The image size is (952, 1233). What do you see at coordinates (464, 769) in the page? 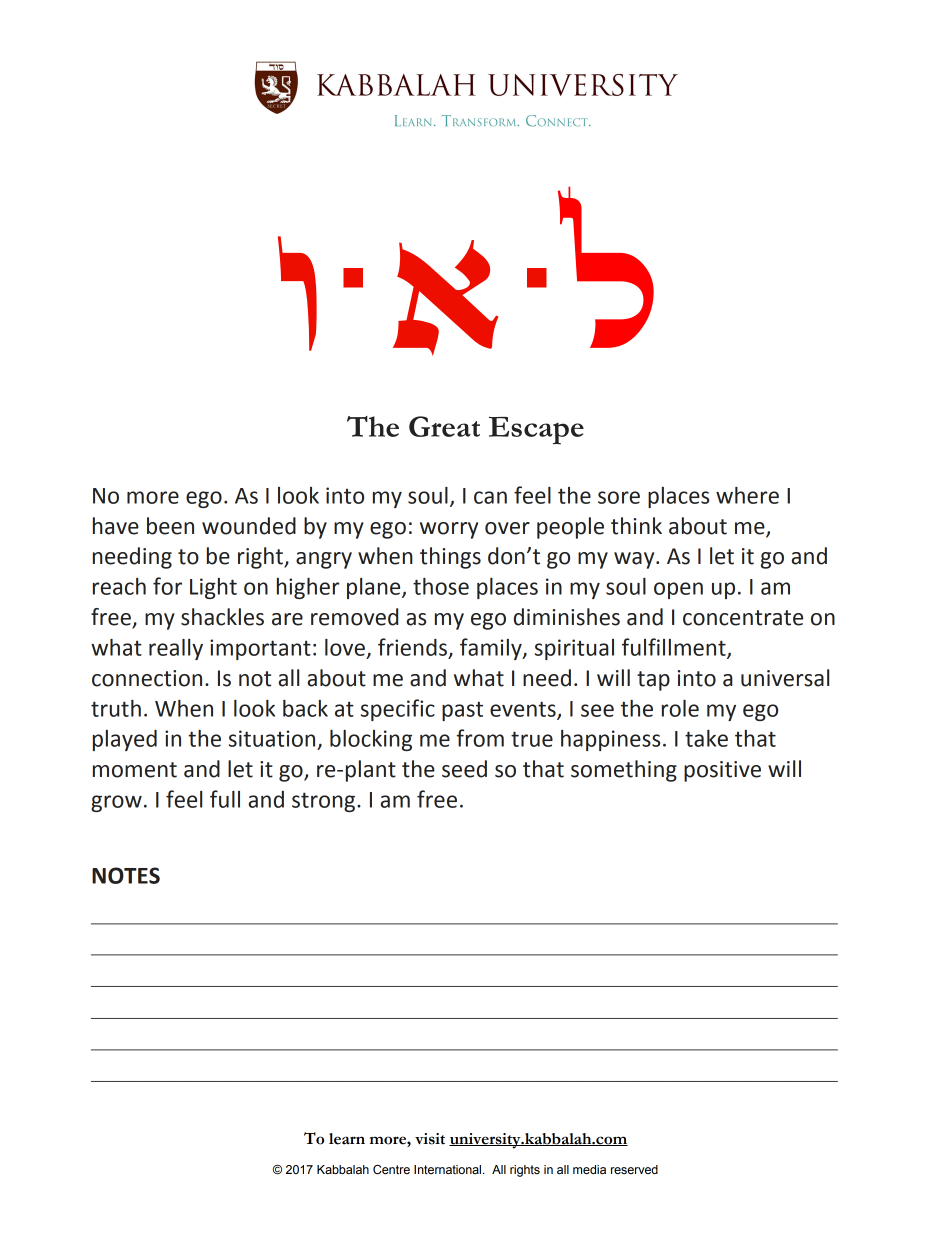
I see `seed` at bounding box center [464, 769].
